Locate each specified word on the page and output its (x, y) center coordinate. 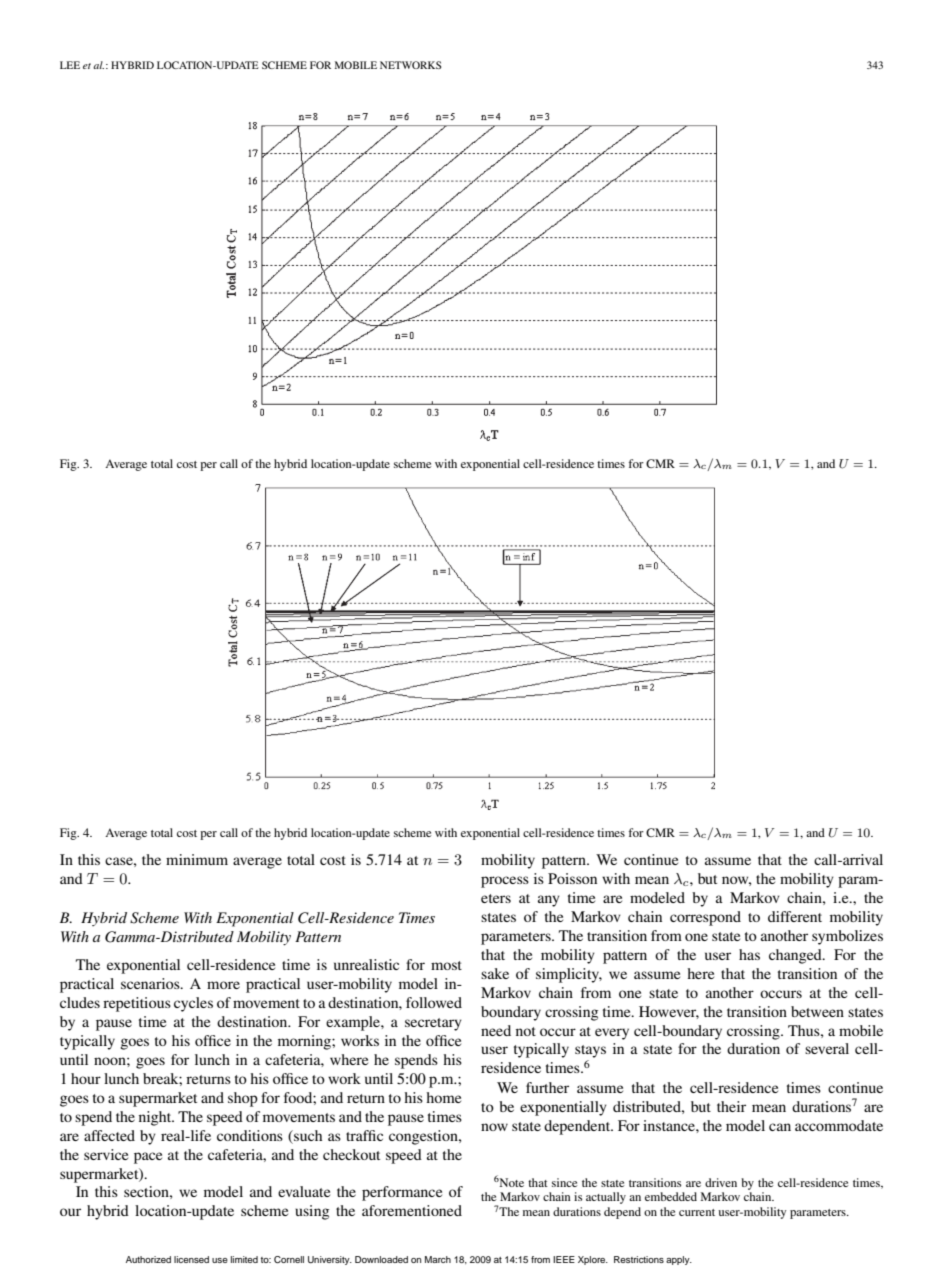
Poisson (572, 878)
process (505, 882)
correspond (705, 918)
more (223, 985)
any (549, 901)
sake (495, 973)
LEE (70, 65)
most (446, 965)
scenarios (151, 983)
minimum (197, 859)
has (749, 954)
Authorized (148, 1259)
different (795, 916)
